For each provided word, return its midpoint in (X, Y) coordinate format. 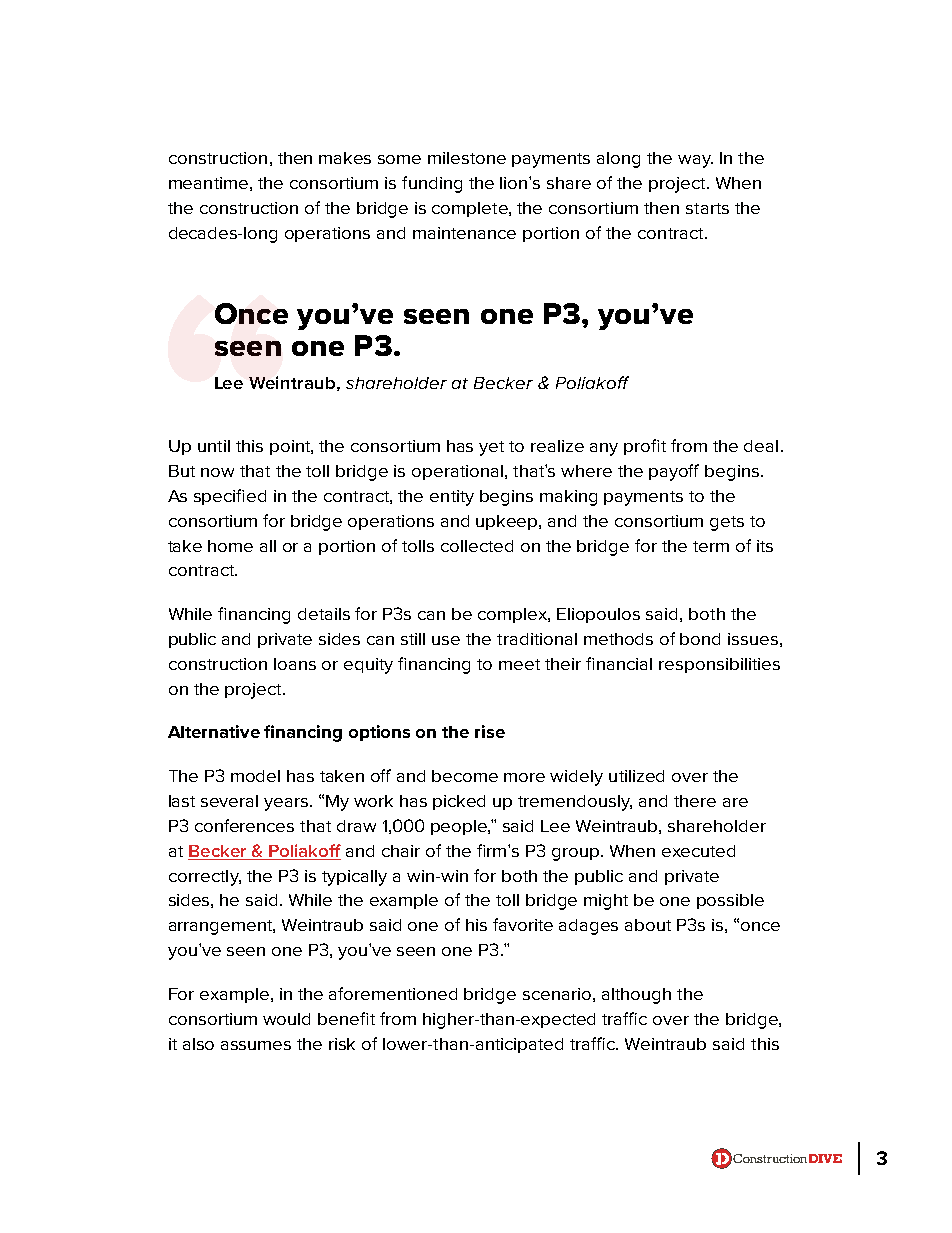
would (286, 1019)
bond (700, 639)
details (324, 614)
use (446, 640)
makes (345, 158)
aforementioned (393, 993)
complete (471, 209)
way (695, 161)
